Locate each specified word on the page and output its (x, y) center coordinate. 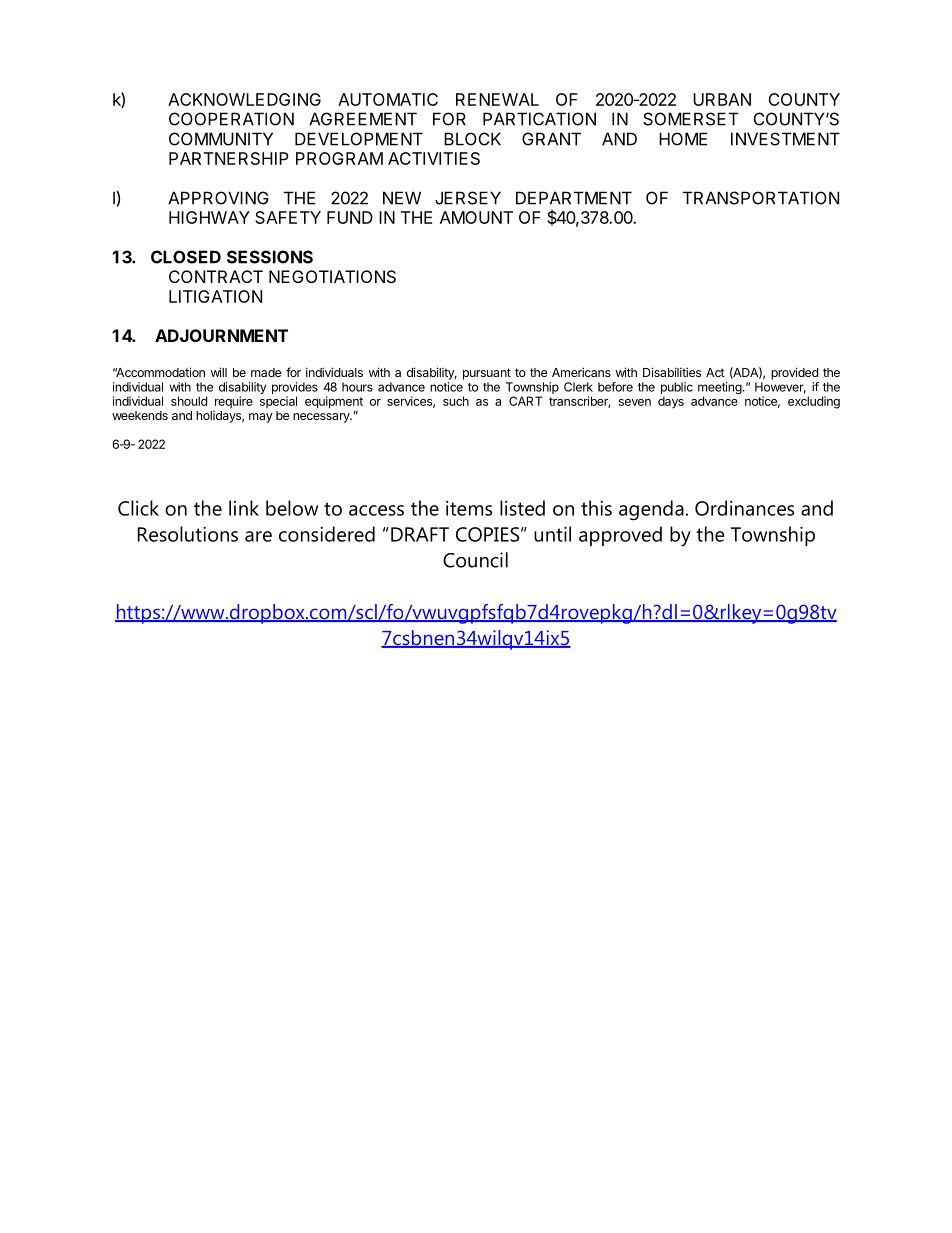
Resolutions (188, 534)
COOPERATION (231, 119)
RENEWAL (497, 99)
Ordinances (744, 508)
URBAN (722, 99)
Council (475, 560)
